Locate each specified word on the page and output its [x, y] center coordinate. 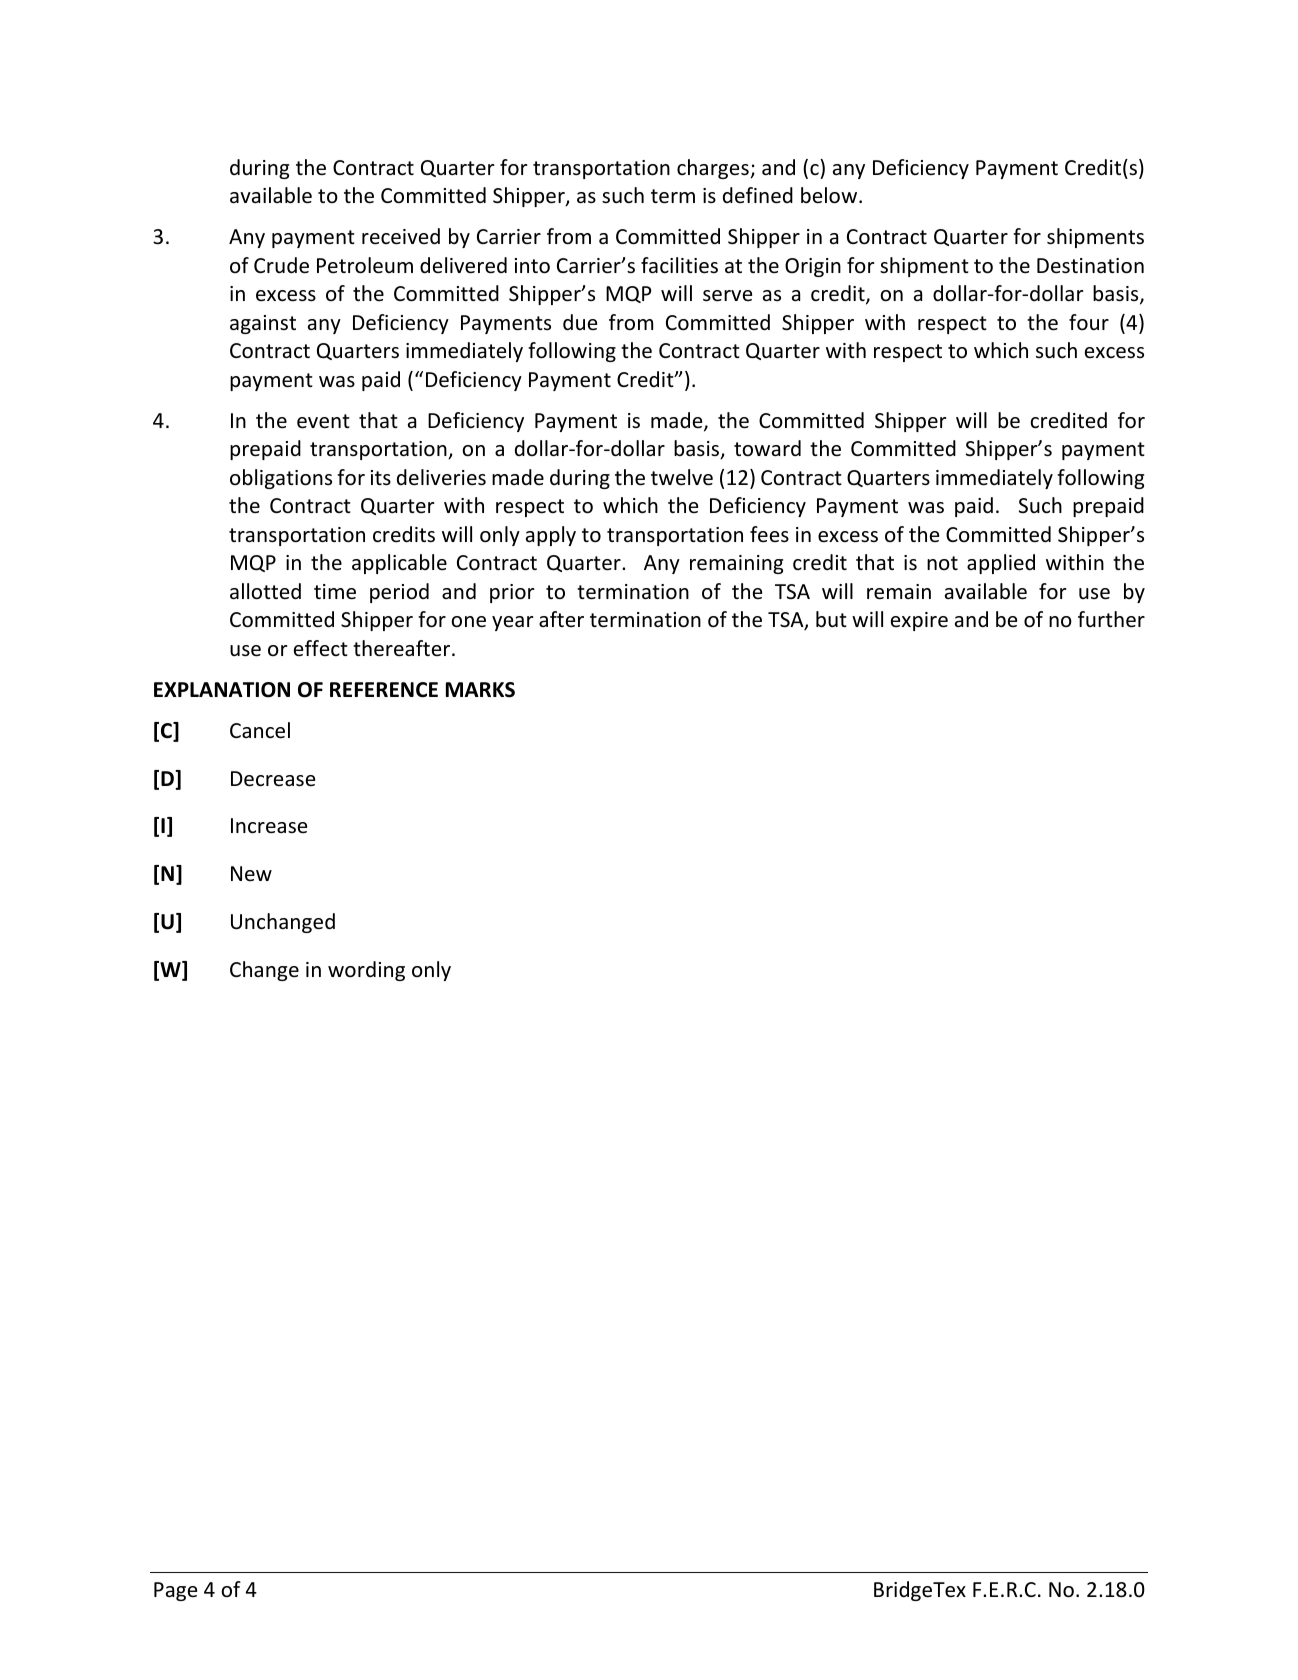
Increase [269, 826]
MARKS [480, 690]
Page [175, 1591]
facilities [679, 265]
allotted [265, 591]
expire [919, 621]
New [251, 873]
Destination [1090, 266]
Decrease [273, 779]
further [1111, 619]
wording [366, 971]
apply [551, 536]
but [831, 619]
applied [1001, 564]
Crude [281, 265]
